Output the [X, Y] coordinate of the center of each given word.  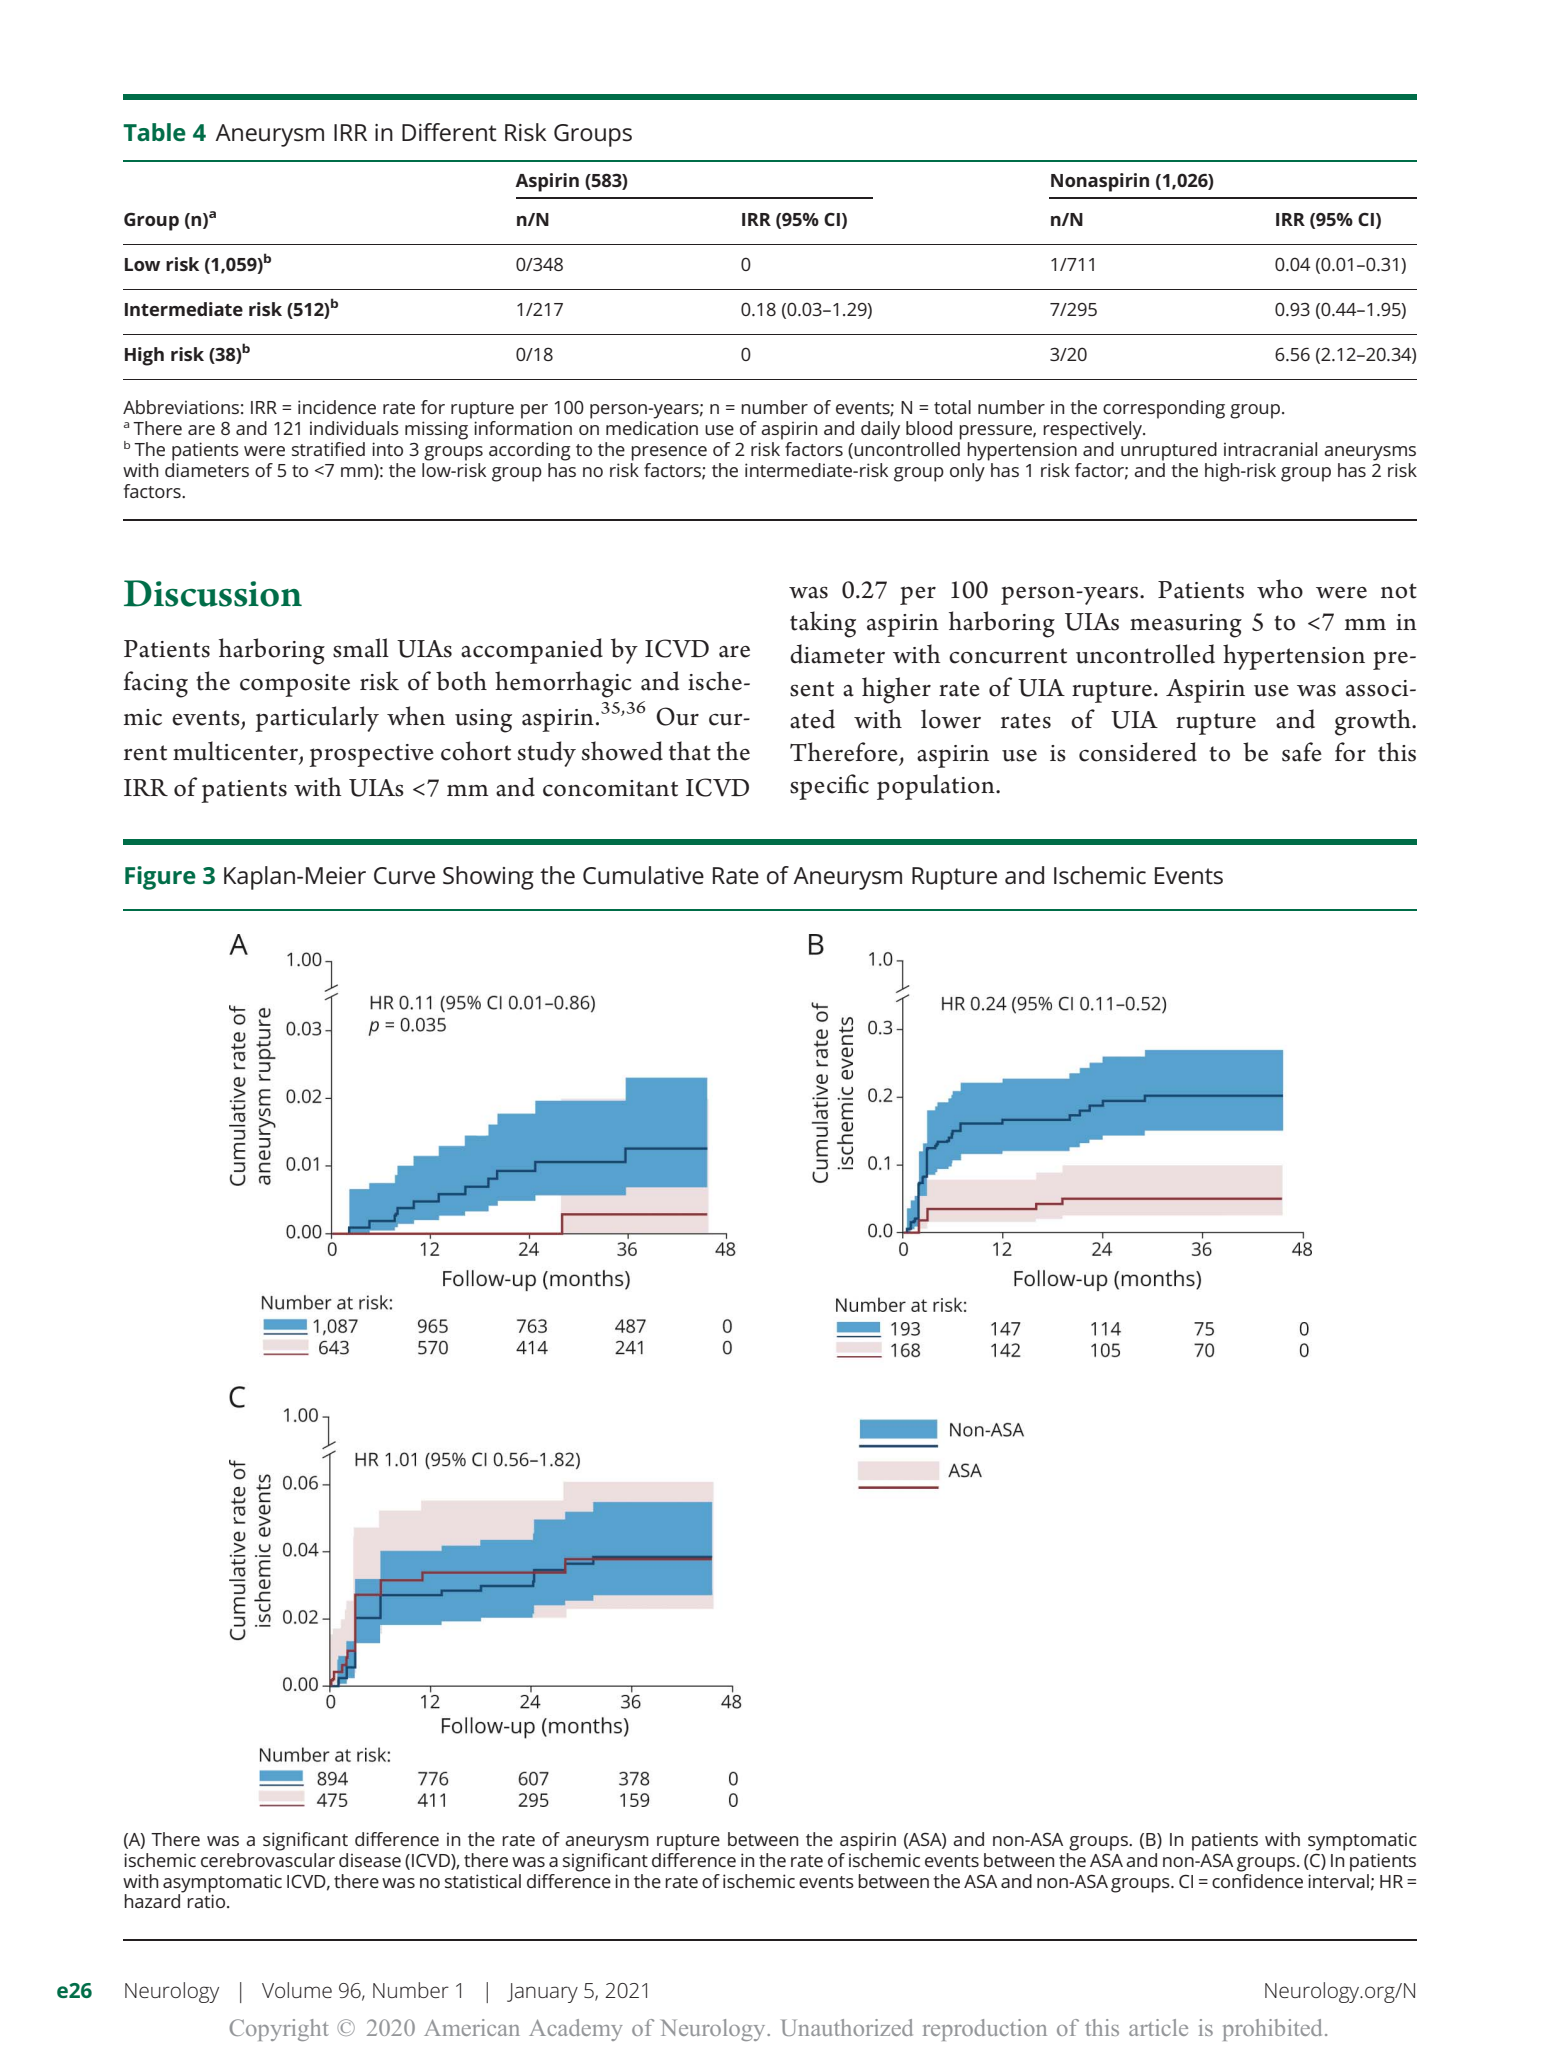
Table [154, 132]
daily [880, 430]
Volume [297, 1990]
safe [1302, 752]
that [690, 751]
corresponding [1164, 409]
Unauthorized [847, 2027]
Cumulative [643, 875]
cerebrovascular [268, 1858]
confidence [1257, 1879]
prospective [371, 755]
